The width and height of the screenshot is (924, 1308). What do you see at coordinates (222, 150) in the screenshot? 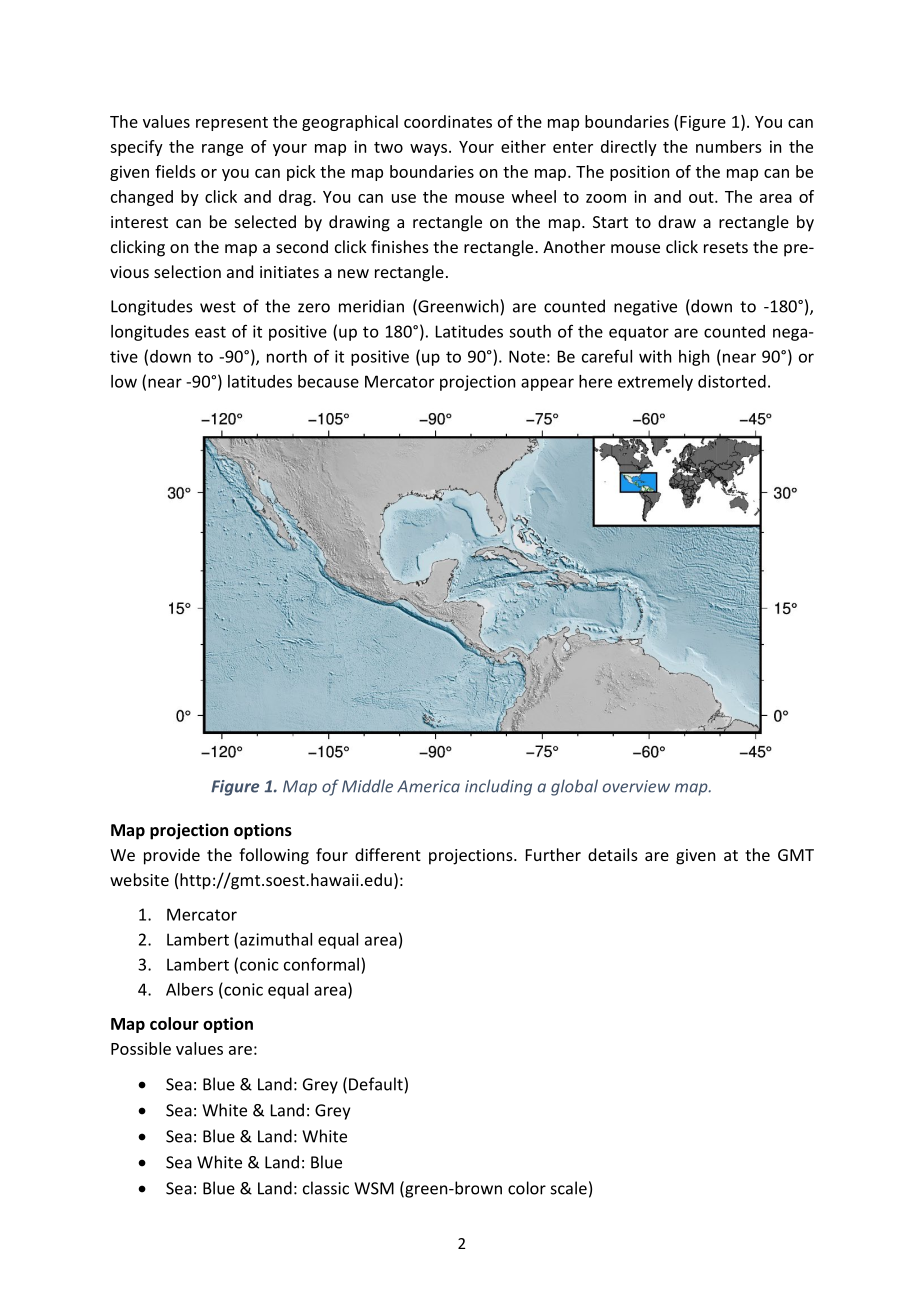
I see `range` at bounding box center [222, 150].
